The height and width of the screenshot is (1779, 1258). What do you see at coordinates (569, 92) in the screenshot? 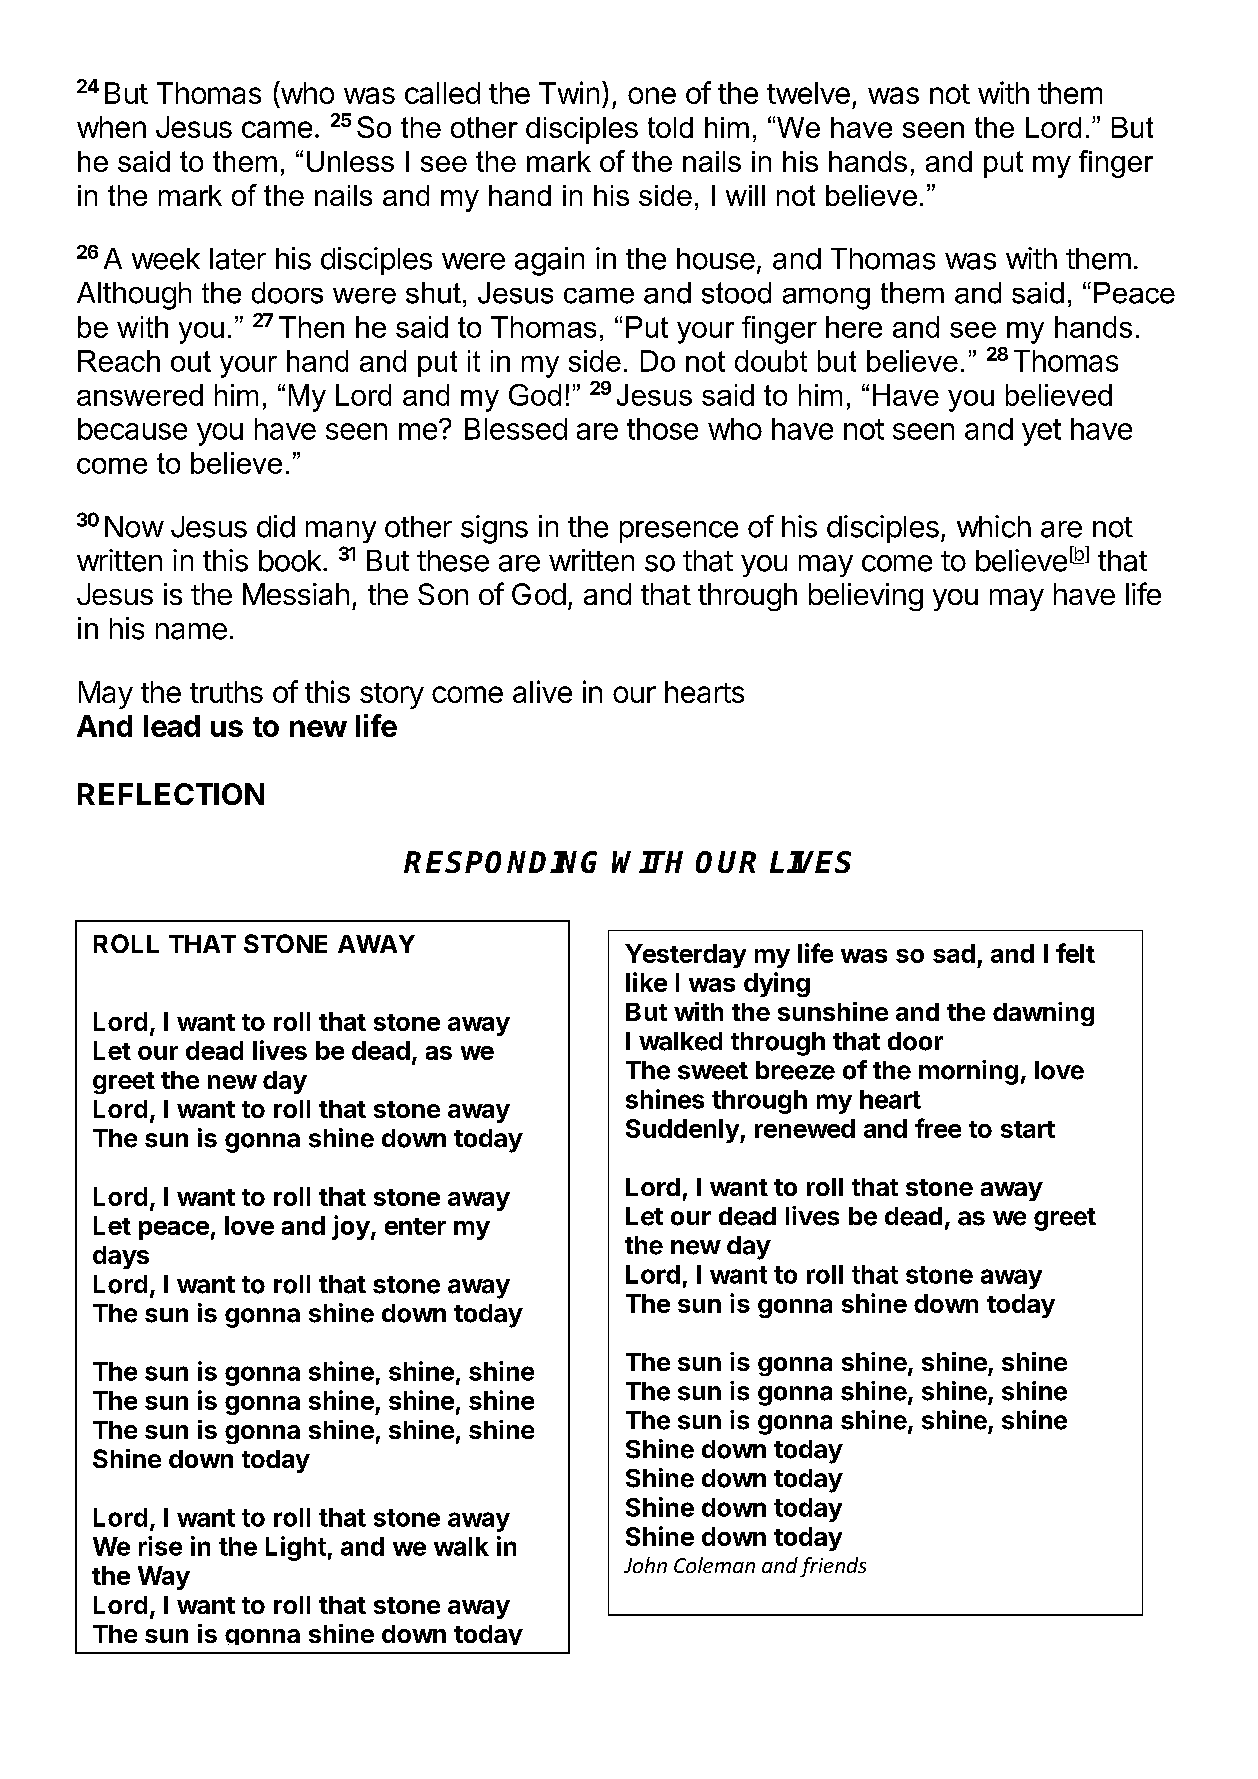
I see `Twin` at bounding box center [569, 92].
